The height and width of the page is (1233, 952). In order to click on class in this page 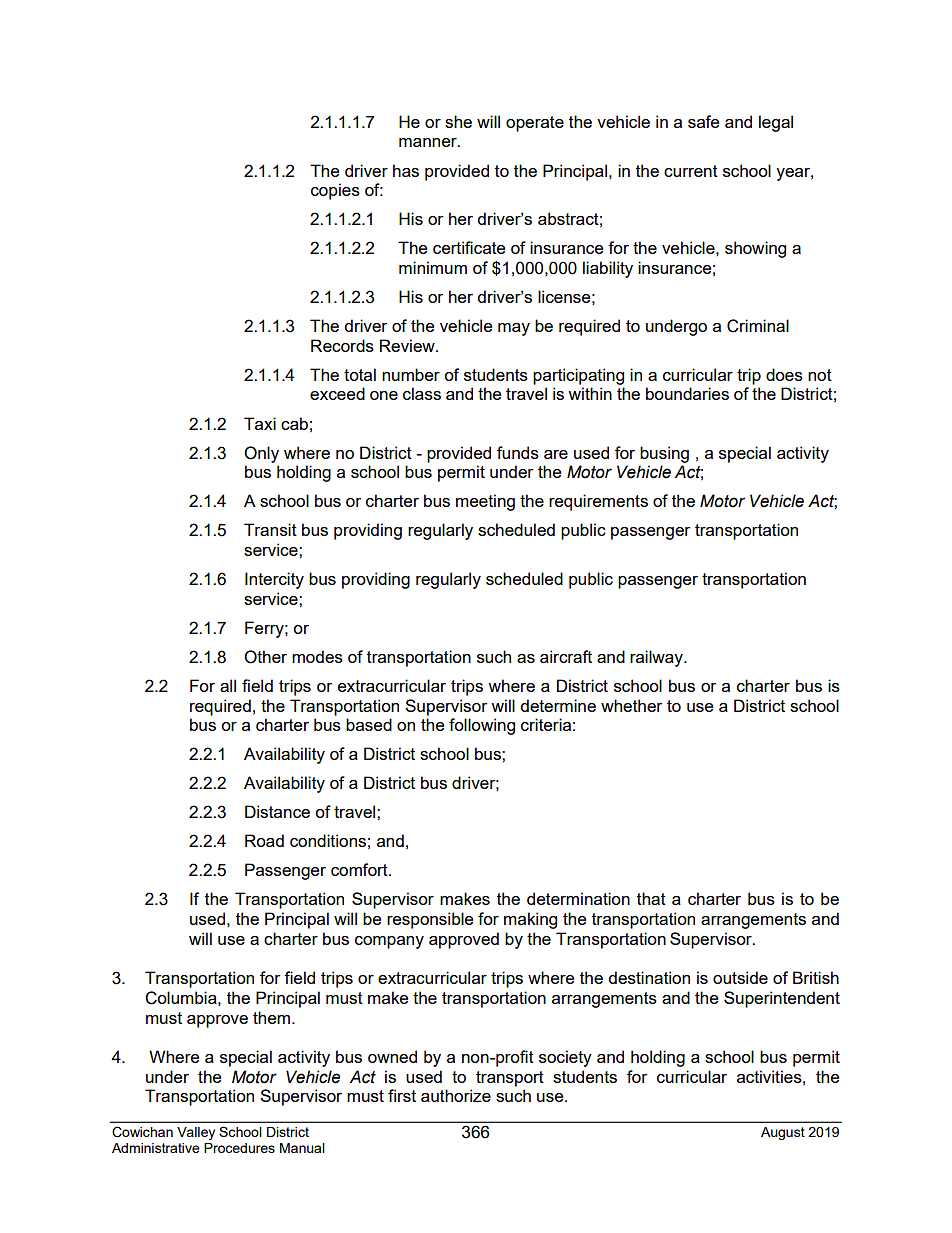, I will do `click(422, 393)`.
